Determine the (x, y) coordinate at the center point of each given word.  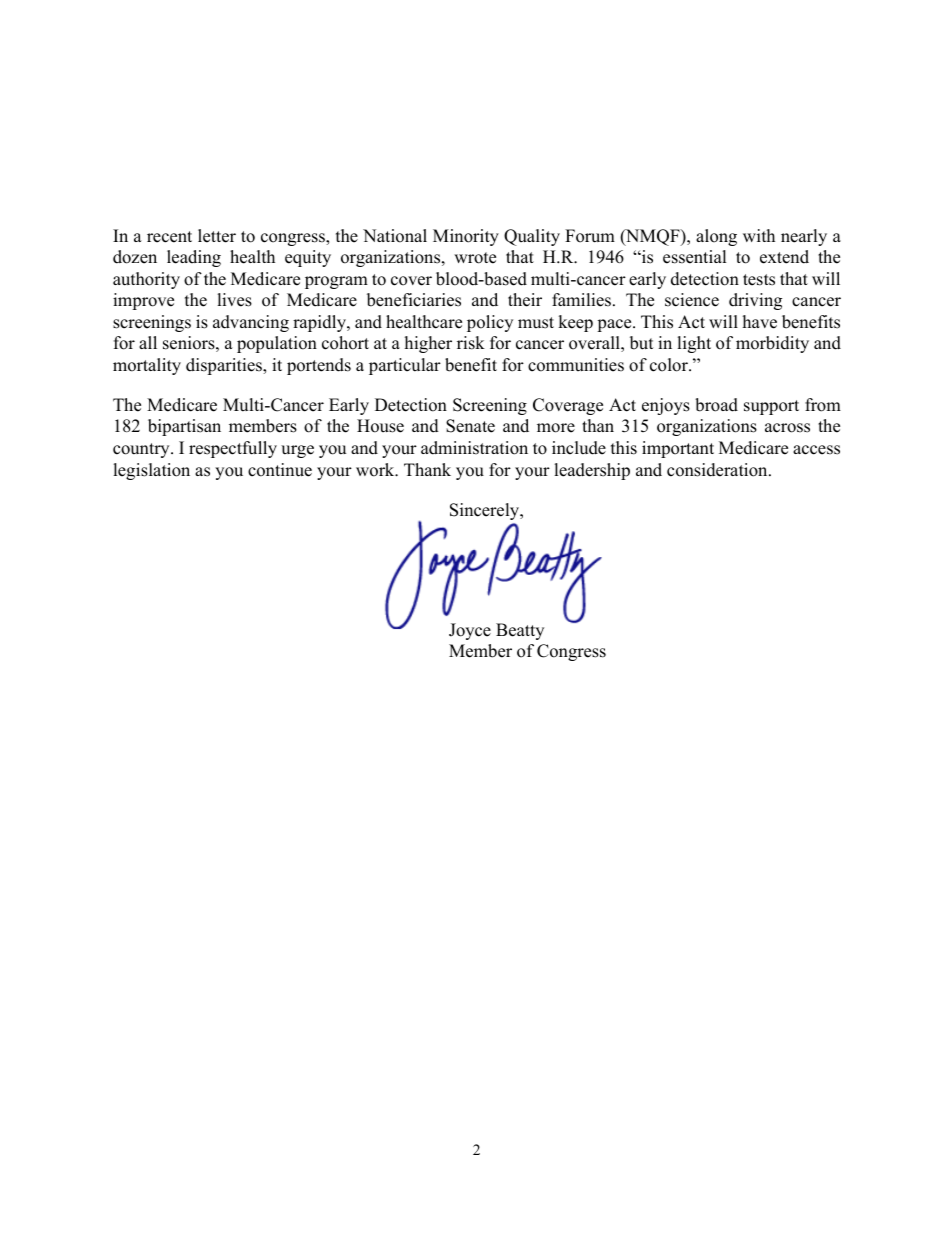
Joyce (470, 631)
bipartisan (184, 427)
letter (217, 236)
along (716, 237)
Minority (466, 237)
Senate (470, 426)
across (787, 428)
